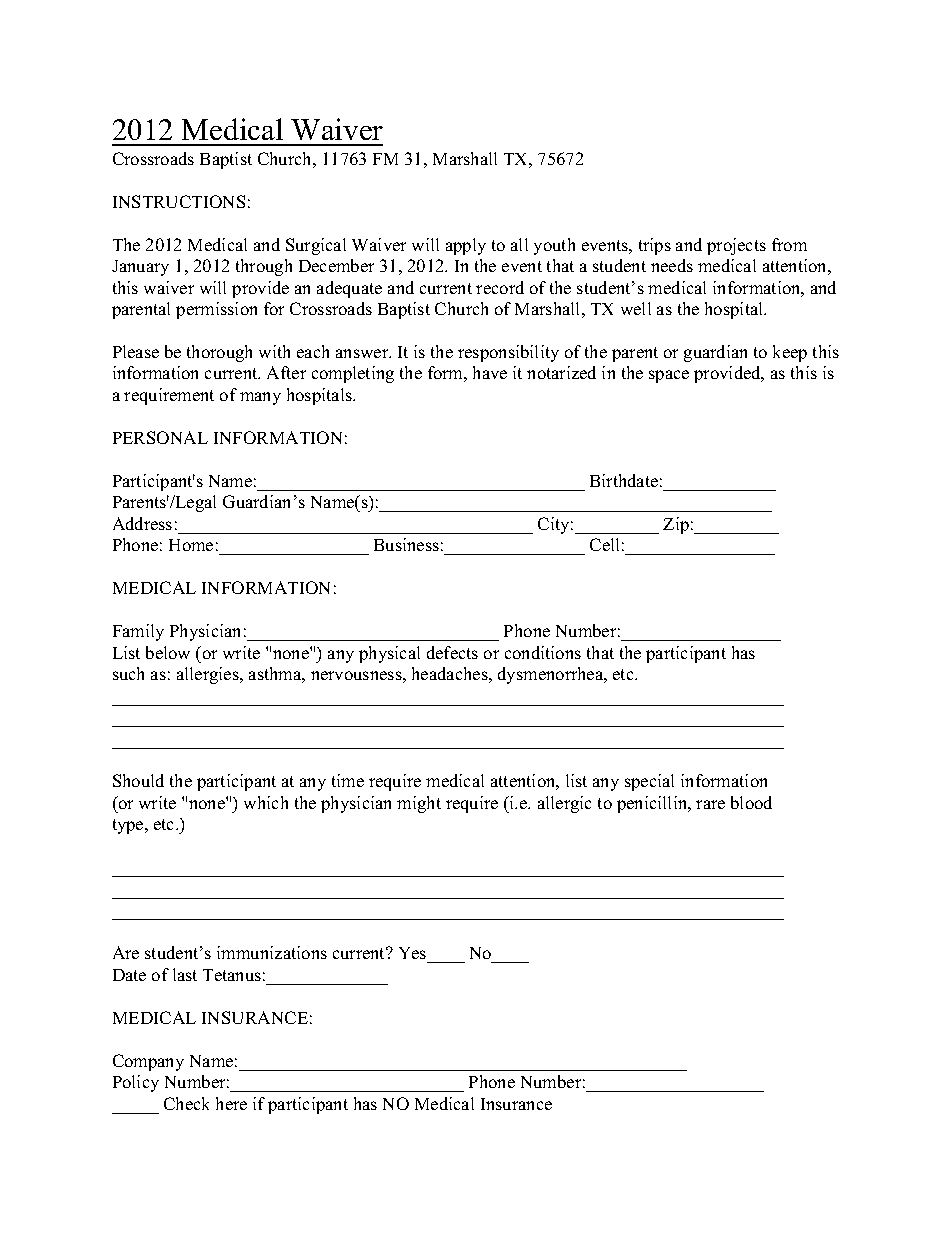  I want to click on projects, so click(736, 246).
